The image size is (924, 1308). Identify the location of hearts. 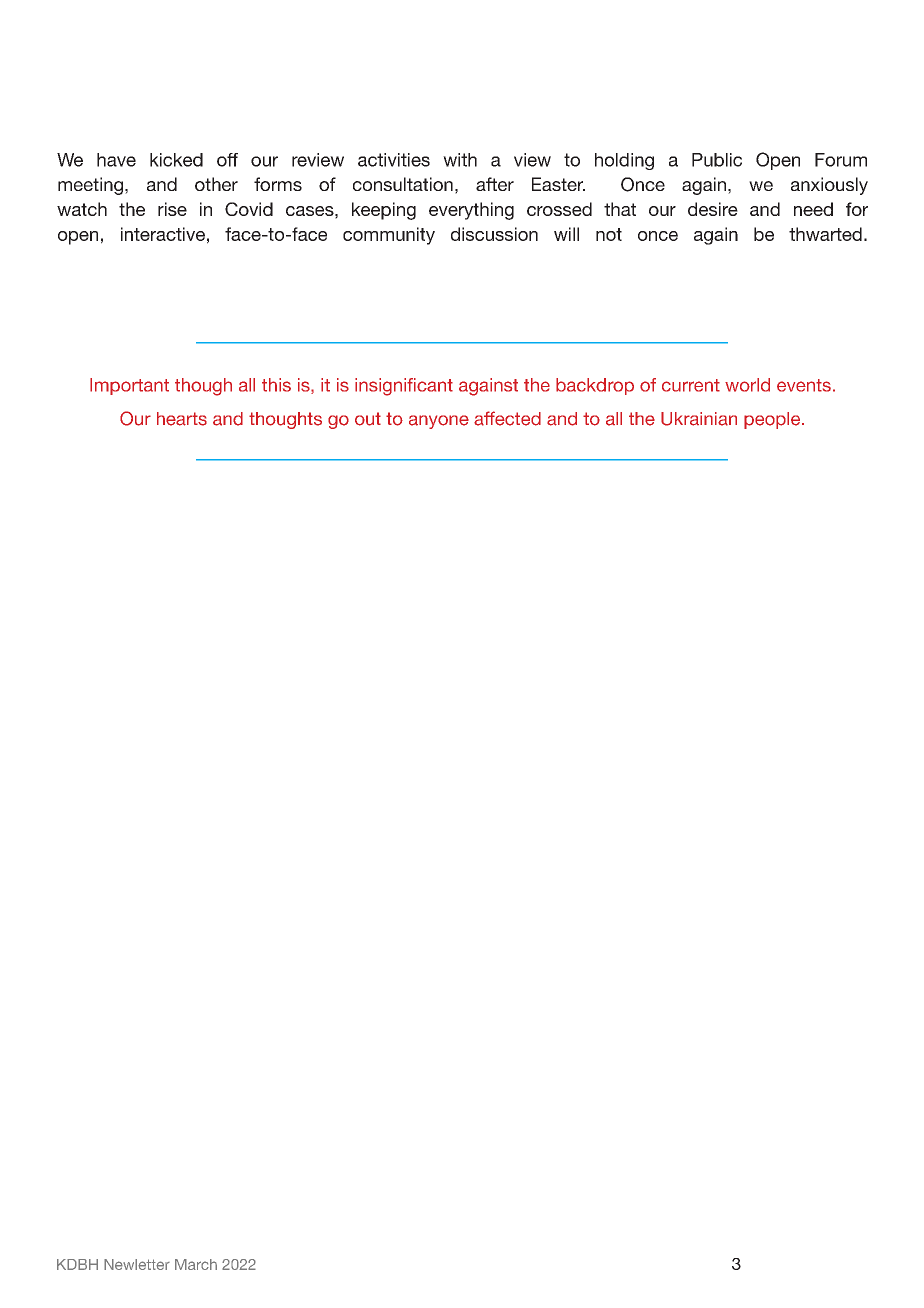
(182, 419).
